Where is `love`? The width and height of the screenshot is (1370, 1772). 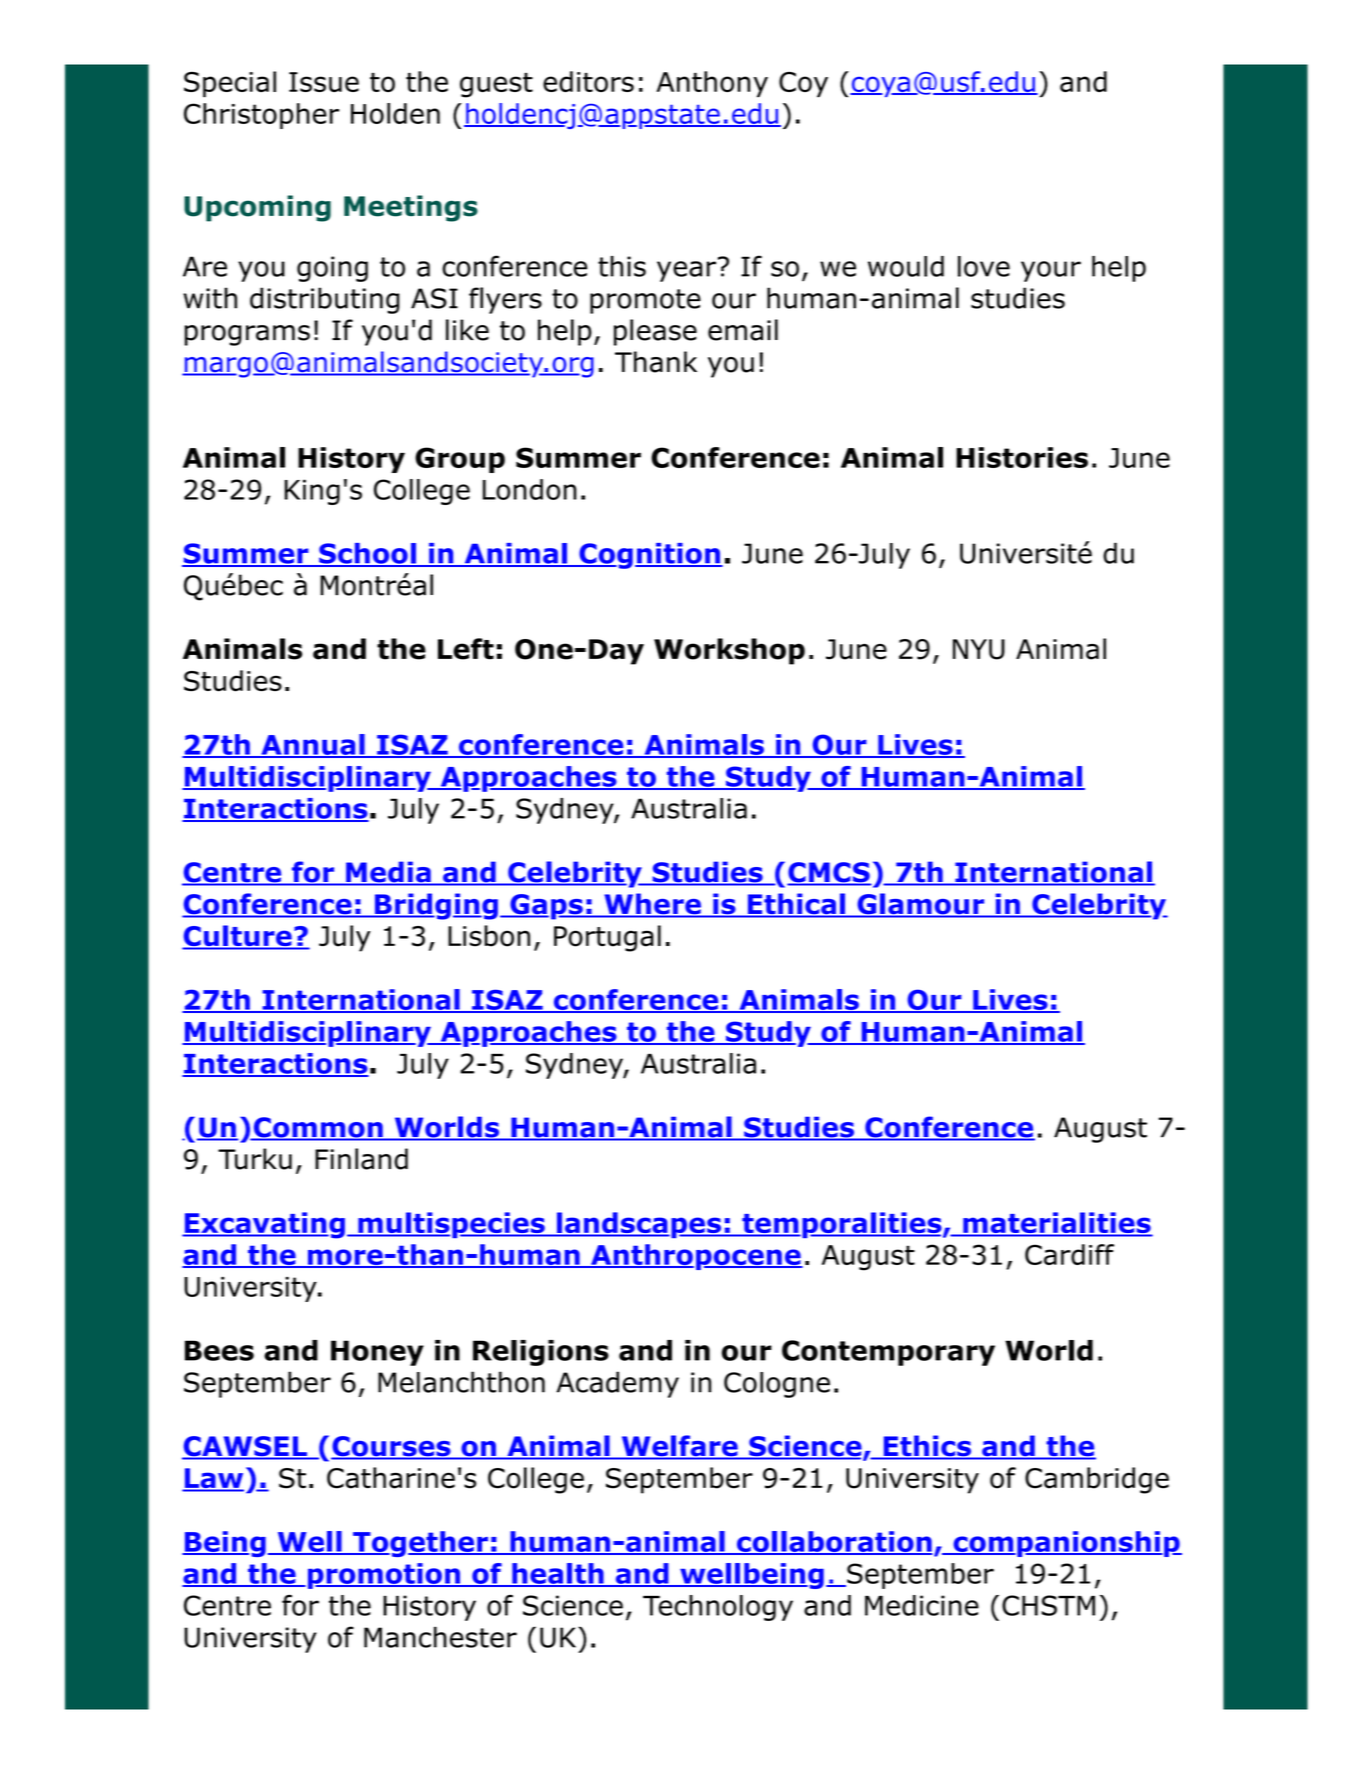
love is located at coordinates (984, 266).
